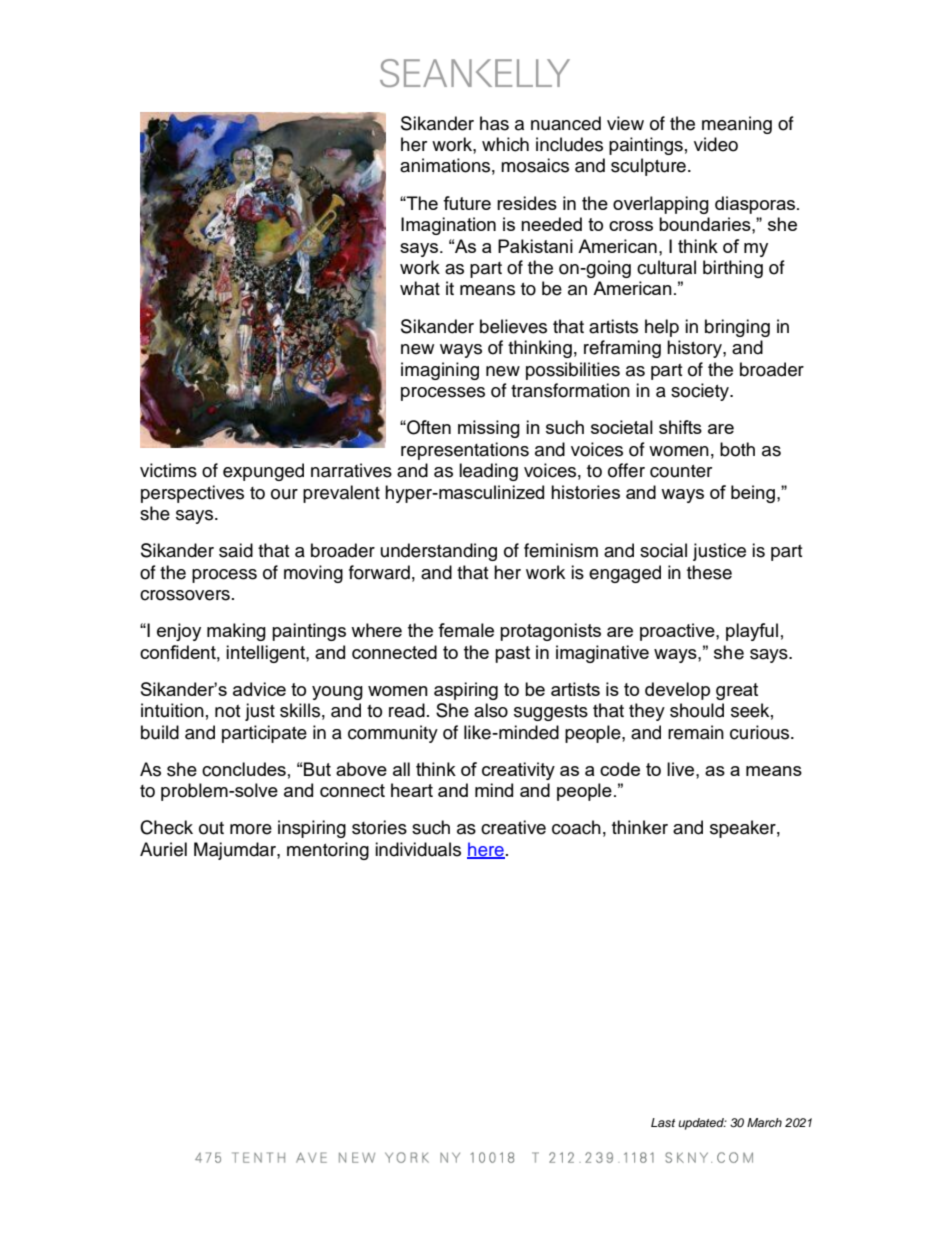 This screenshot has height=1233, width=952. What do you see at coordinates (412, 790) in the screenshot?
I see `heart` at bounding box center [412, 790].
